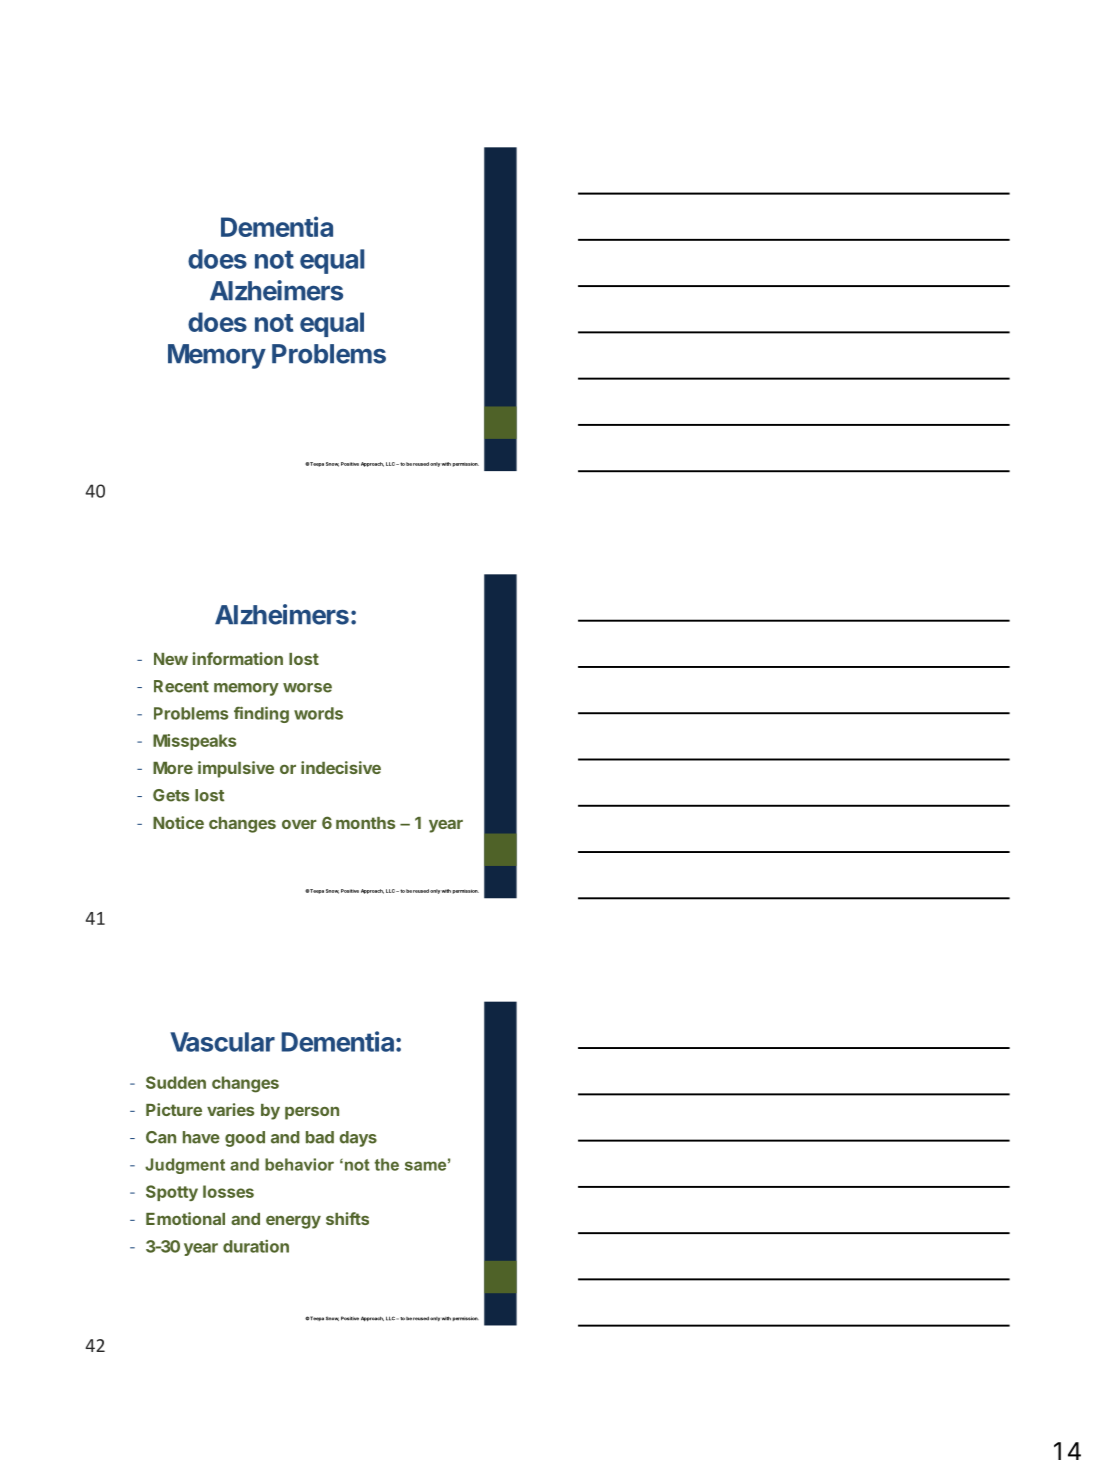  Describe the element at coordinates (178, 822) in the screenshot. I see `Notice` at that location.
